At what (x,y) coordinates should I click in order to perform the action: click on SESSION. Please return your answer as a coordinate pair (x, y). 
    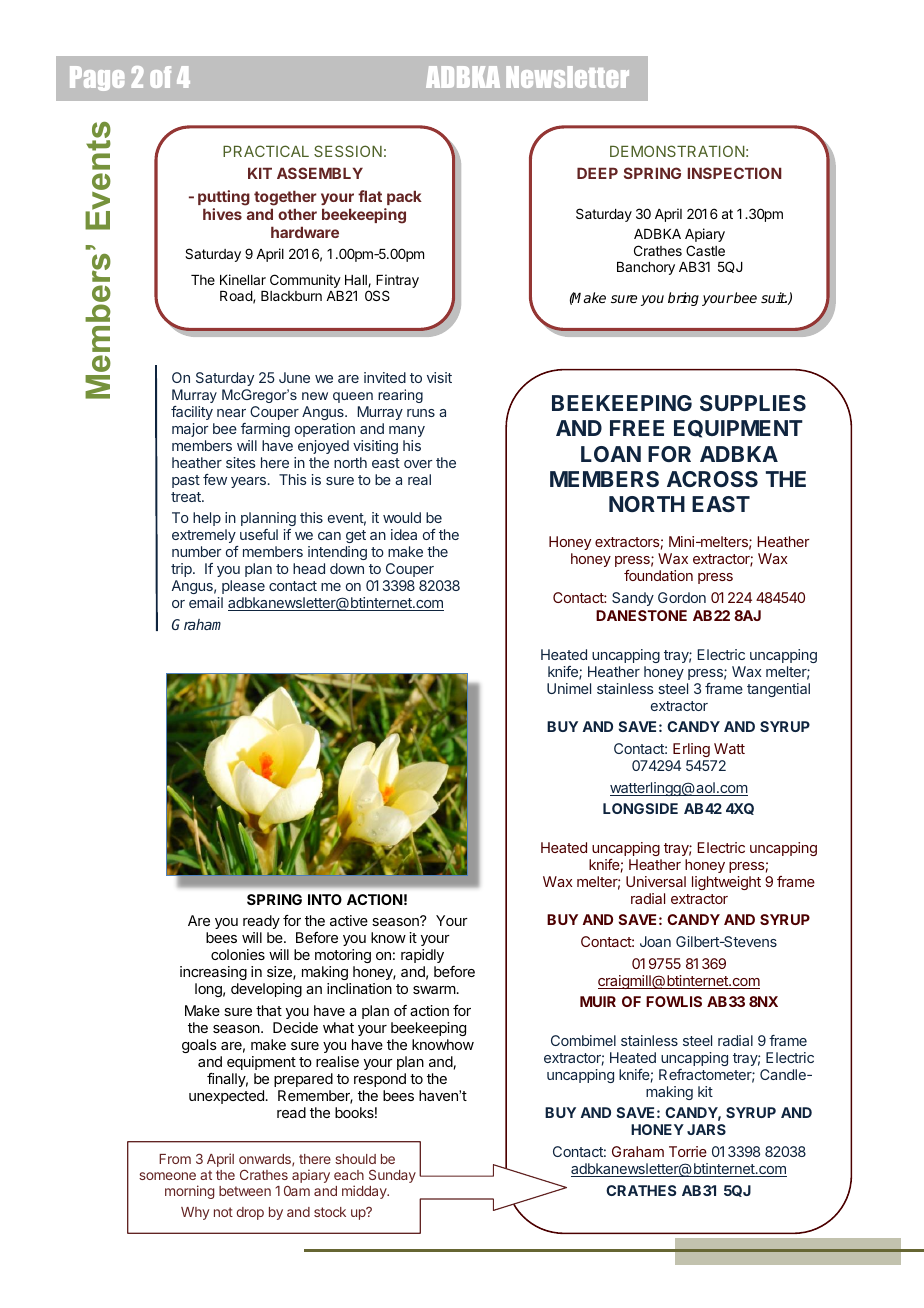
    Looking at the image, I should click on (348, 151).
